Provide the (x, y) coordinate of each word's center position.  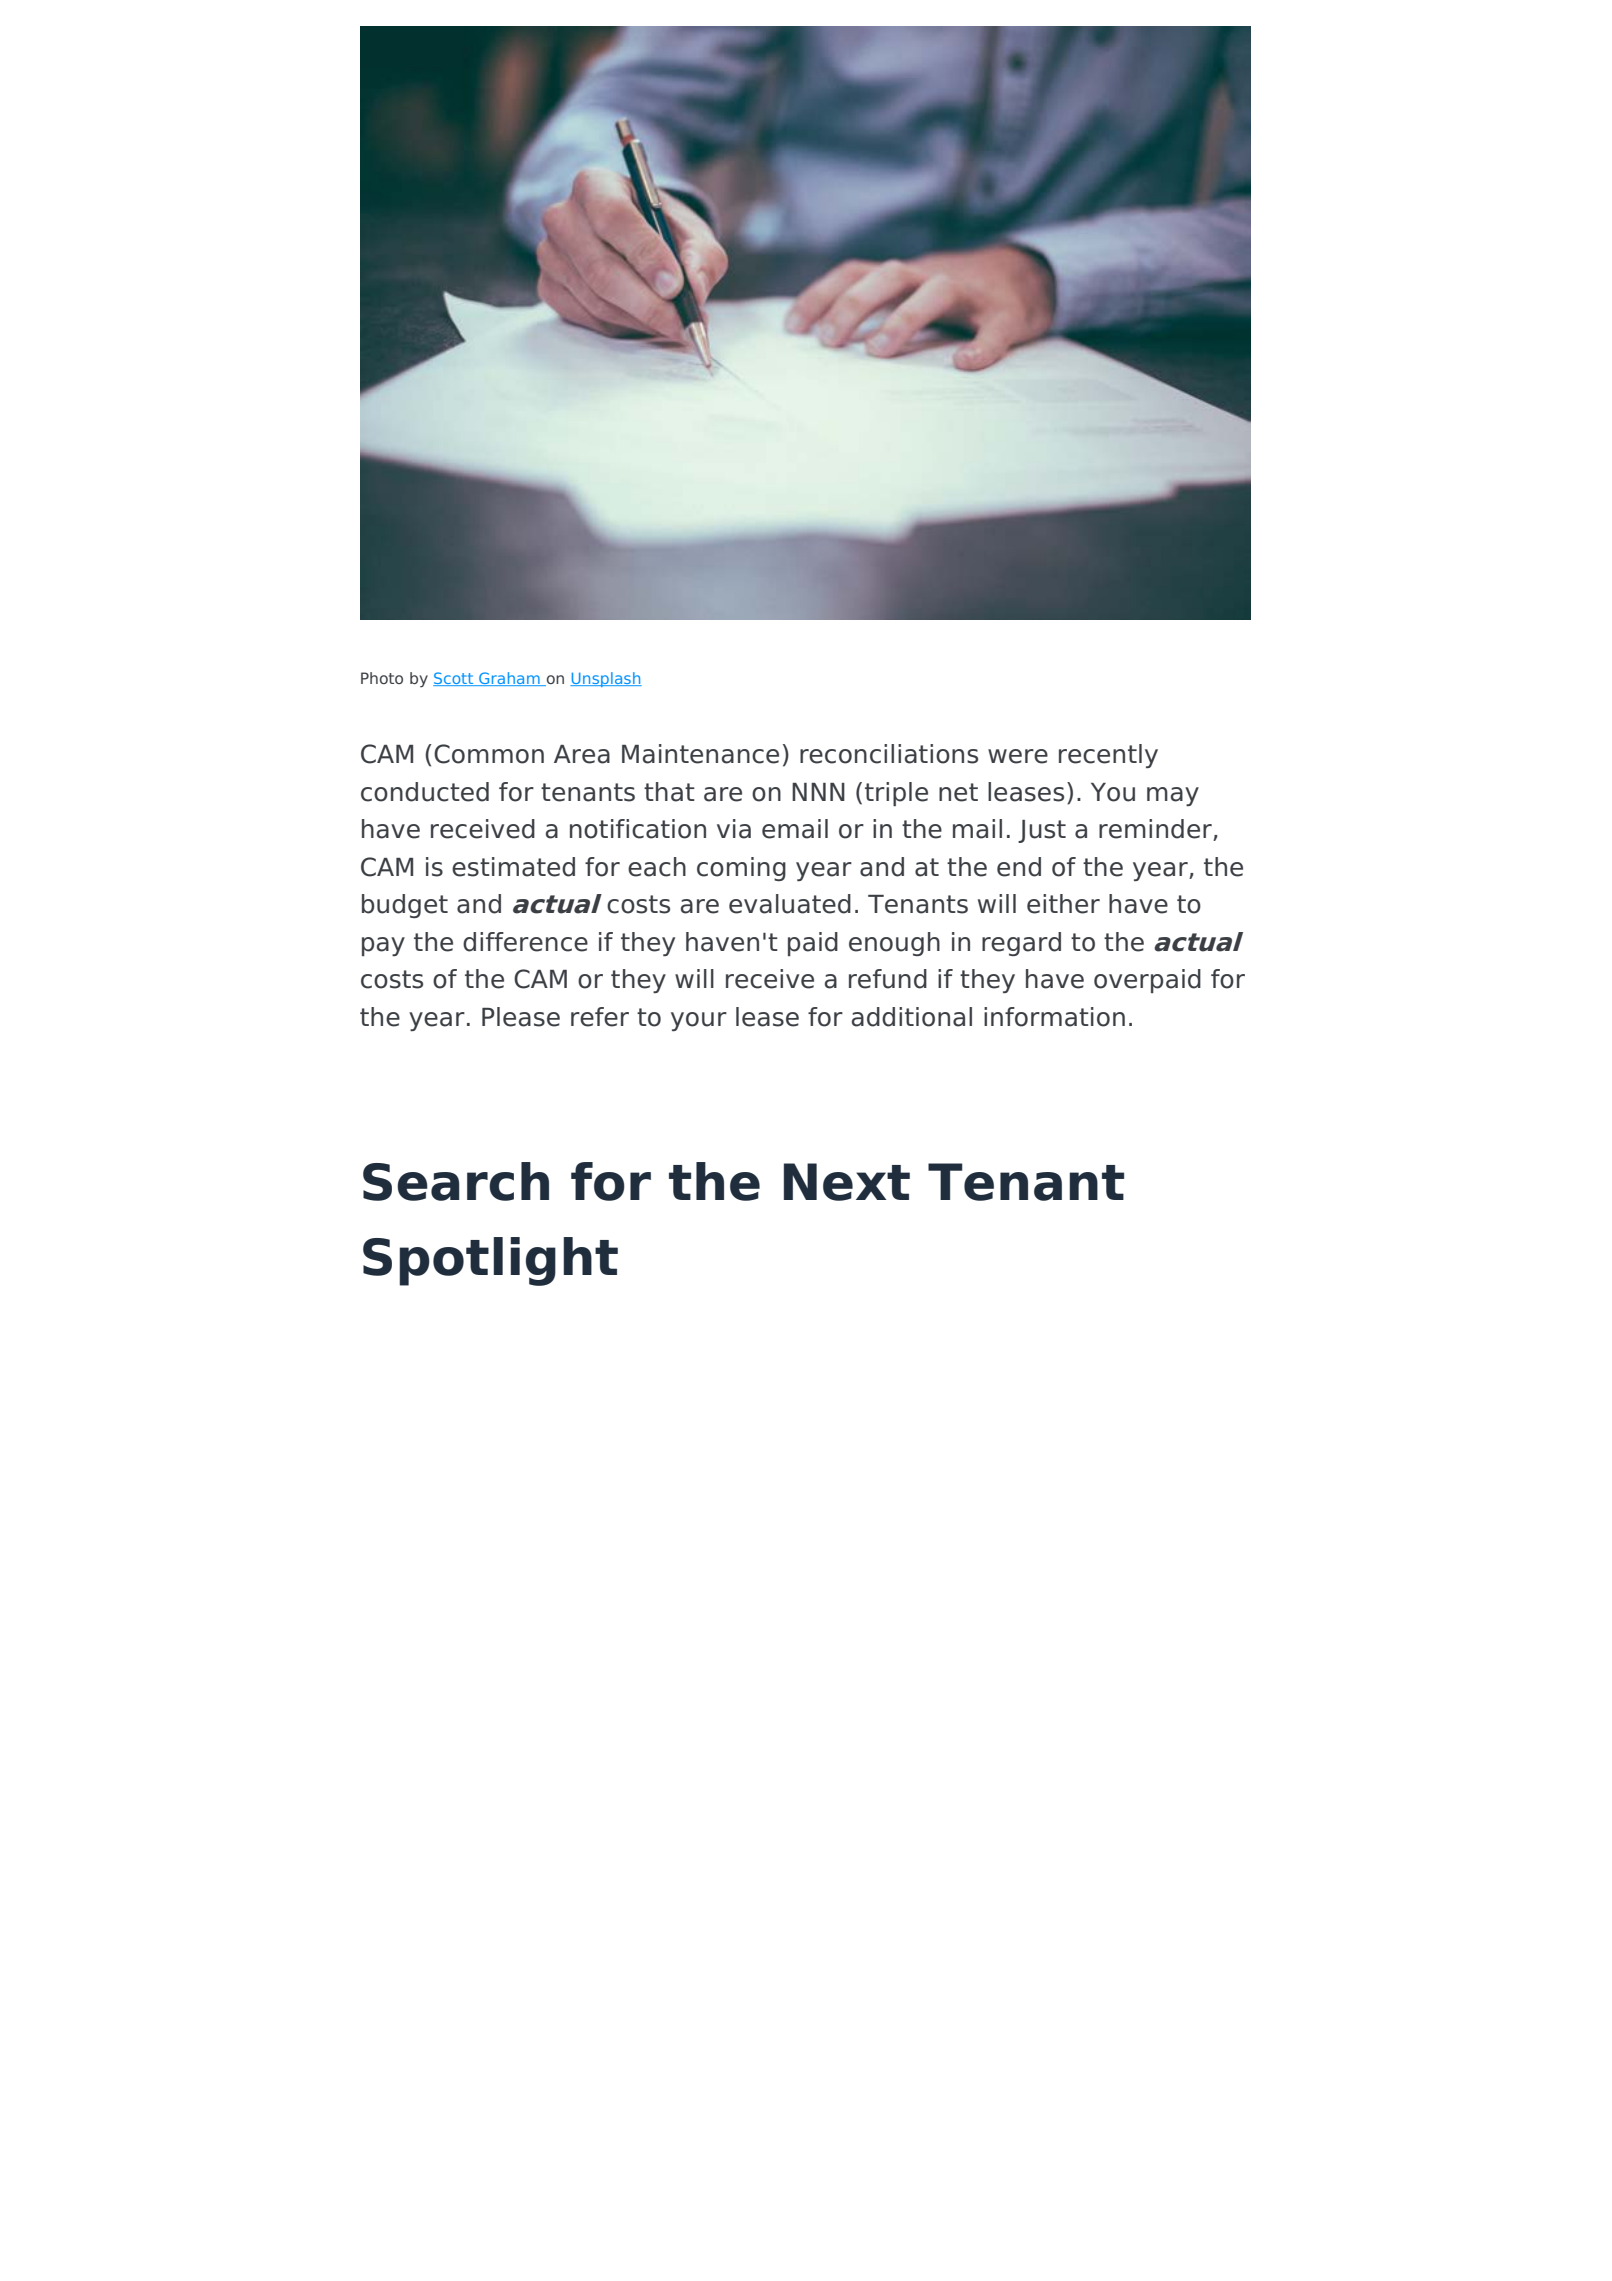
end (1019, 867)
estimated (513, 867)
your (699, 1021)
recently (1108, 756)
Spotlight (490, 1261)
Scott (454, 679)
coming (741, 869)
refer (600, 1017)
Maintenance (700, 754)
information (1054, 1017)
